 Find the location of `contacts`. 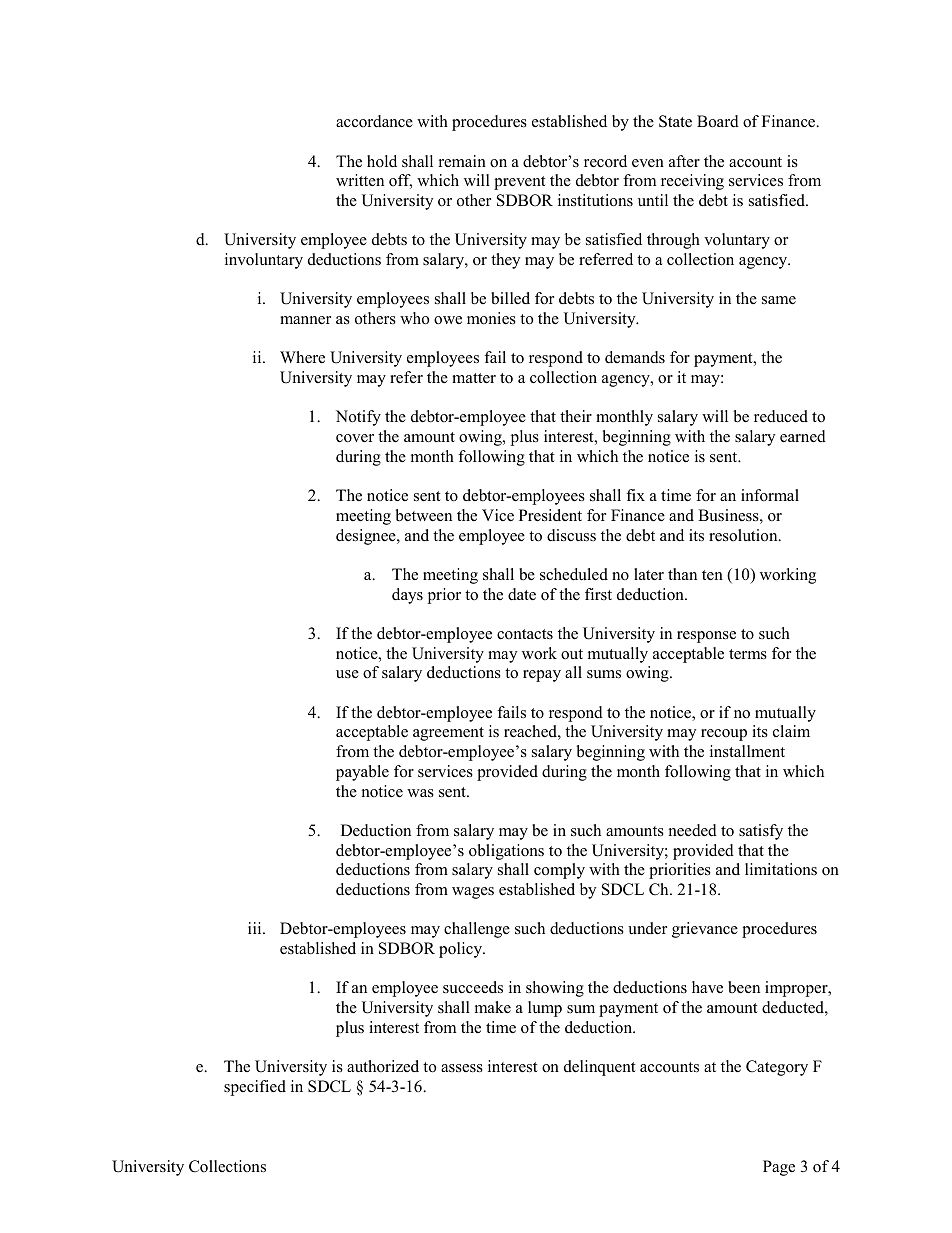

contacts is located at coordinates (525, 634).
